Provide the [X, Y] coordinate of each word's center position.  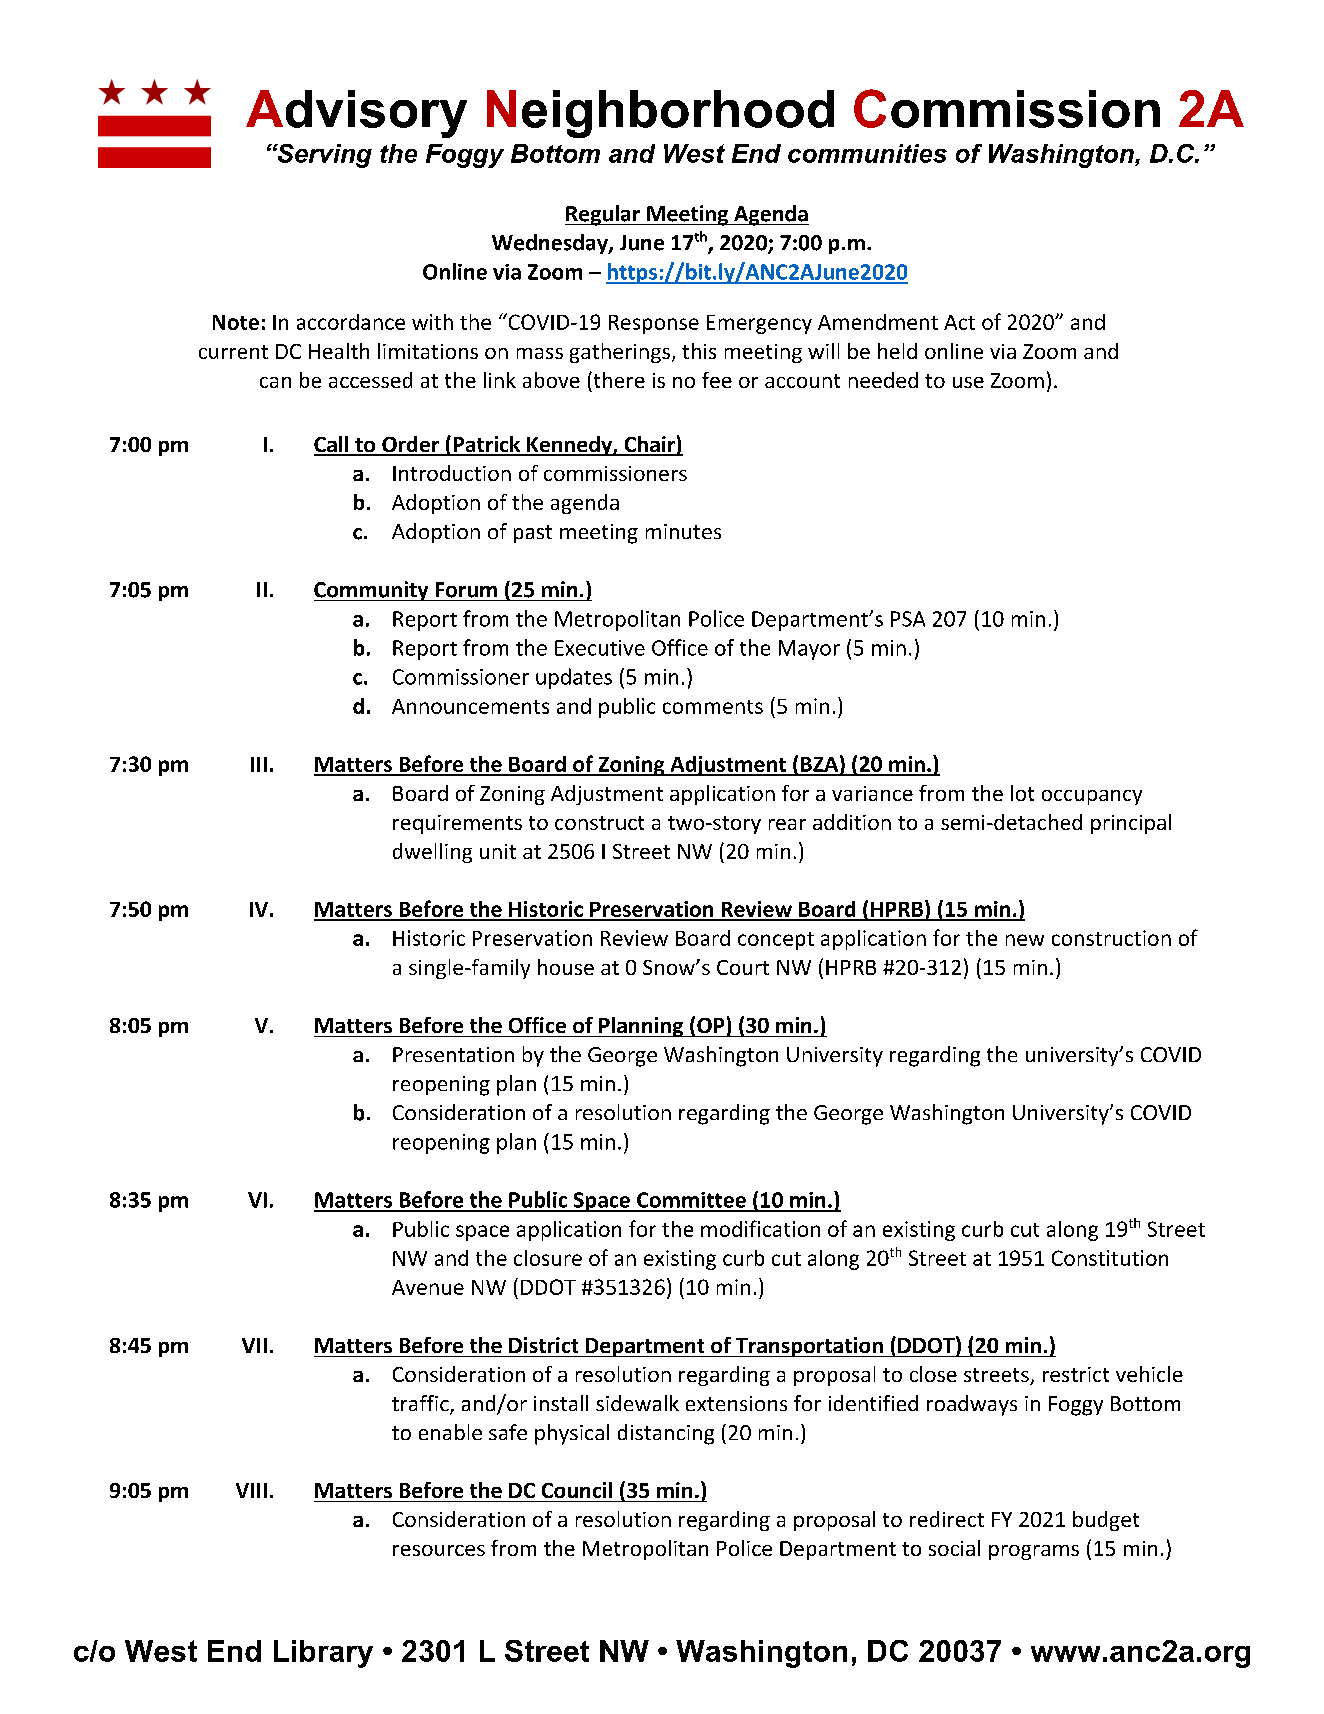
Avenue [428, 1287]
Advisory [356, 114]
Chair [649, 445]
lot [1022, 793]
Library [323, 1654]
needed [883, 380]
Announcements [470, 706]
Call [332, 445]
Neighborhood [660, 114]
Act [959, 322]
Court [743, 967]
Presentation [453, 1054]
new [1025, 940]
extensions [736, 1403]
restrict [1076, 1374]
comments [713, 707]
